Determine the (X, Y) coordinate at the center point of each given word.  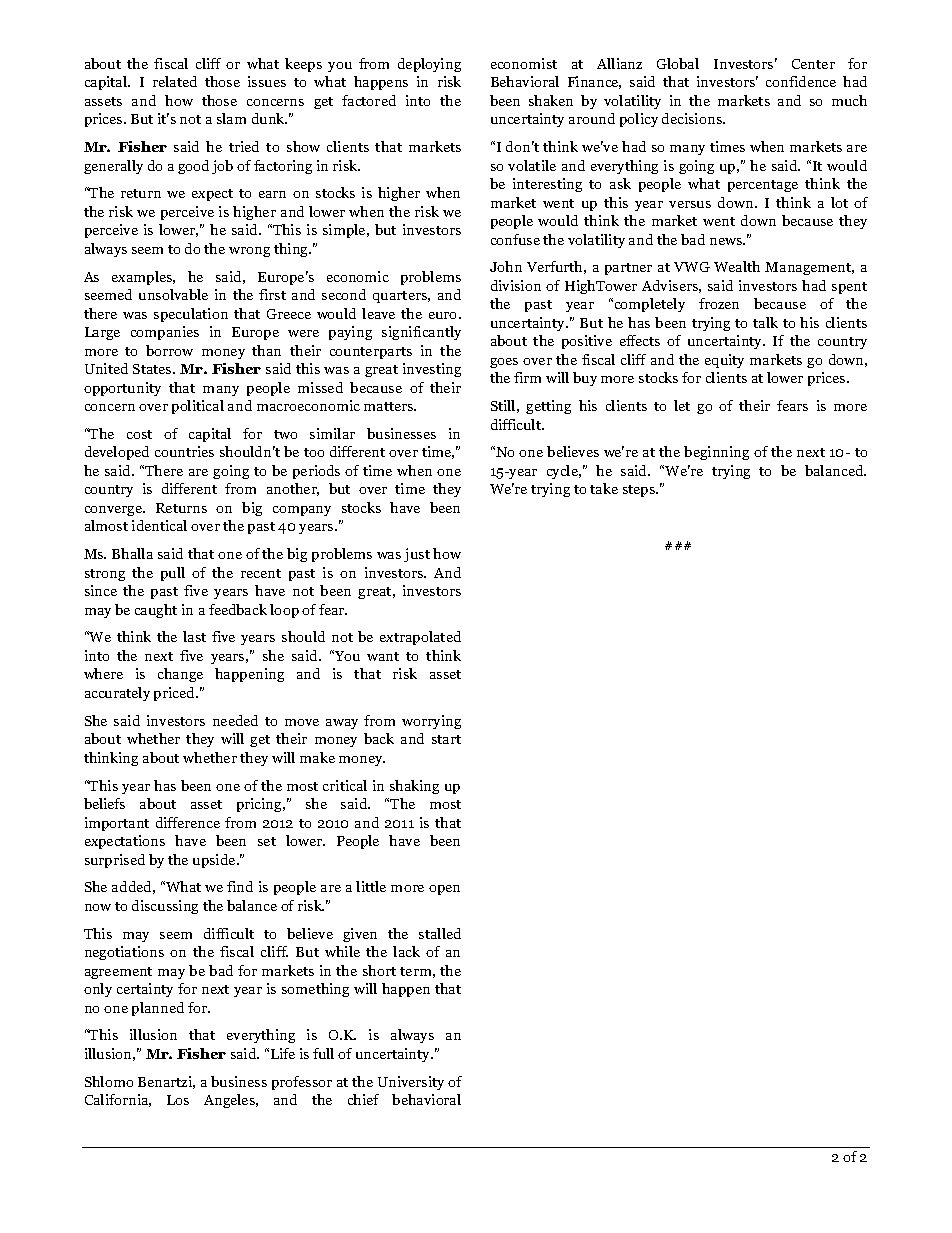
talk (765, 322)
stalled (440, 933)
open (444, 890)
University (411, 1083)
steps (640, 491)
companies (165, 333)
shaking (414, 787)
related (175, 81)
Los (178, 1100)
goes (504, 363)
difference (188, 822)
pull (173, 574)
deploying (429, 65)
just (417, 555)
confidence (801, 81)
